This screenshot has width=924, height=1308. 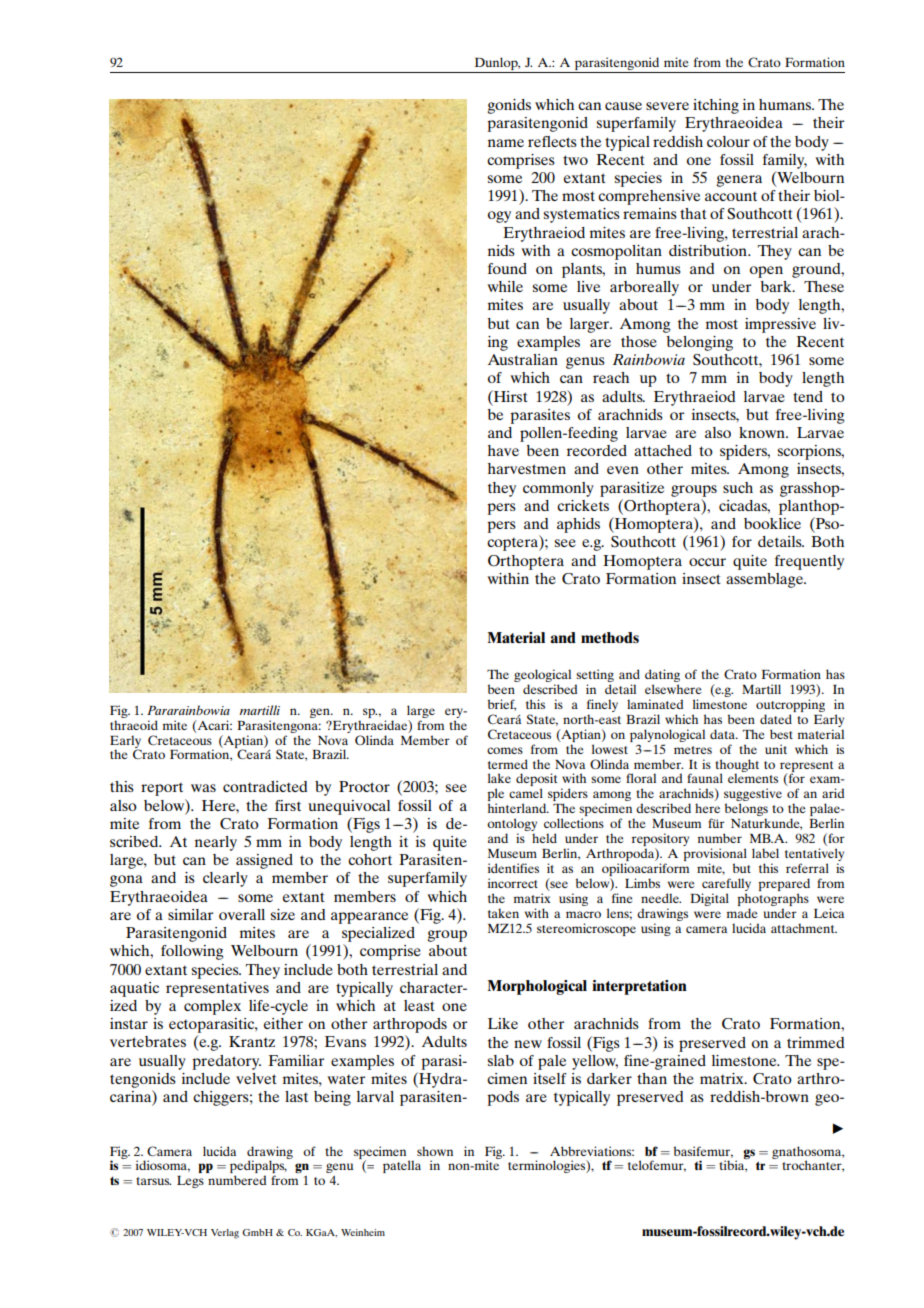 What do you see at coordinates (190, 1182) in the screenshot?
I see `Legs` at bounding box center [190, 1182].
